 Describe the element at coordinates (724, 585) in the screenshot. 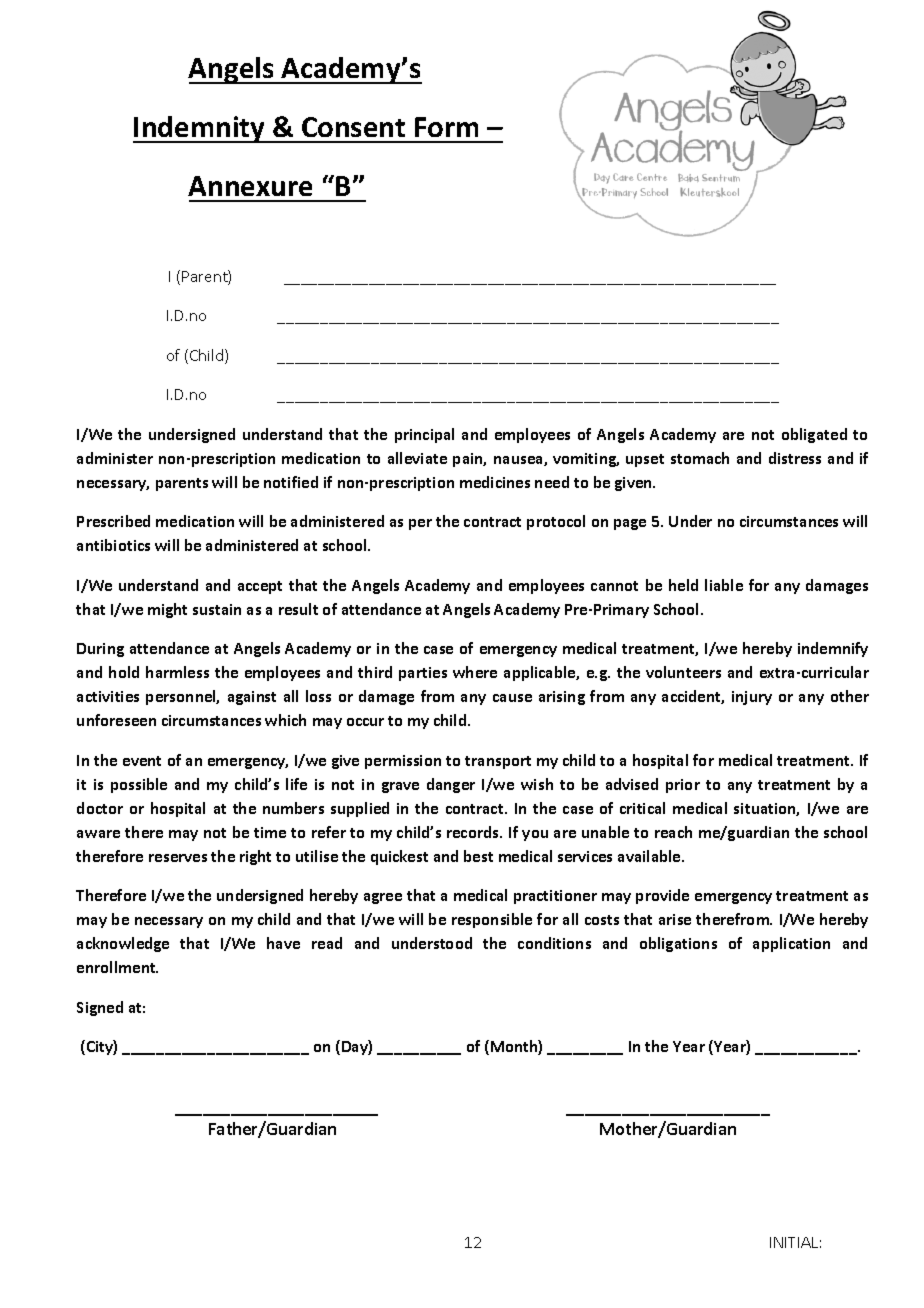

I see `liable` at that location.
